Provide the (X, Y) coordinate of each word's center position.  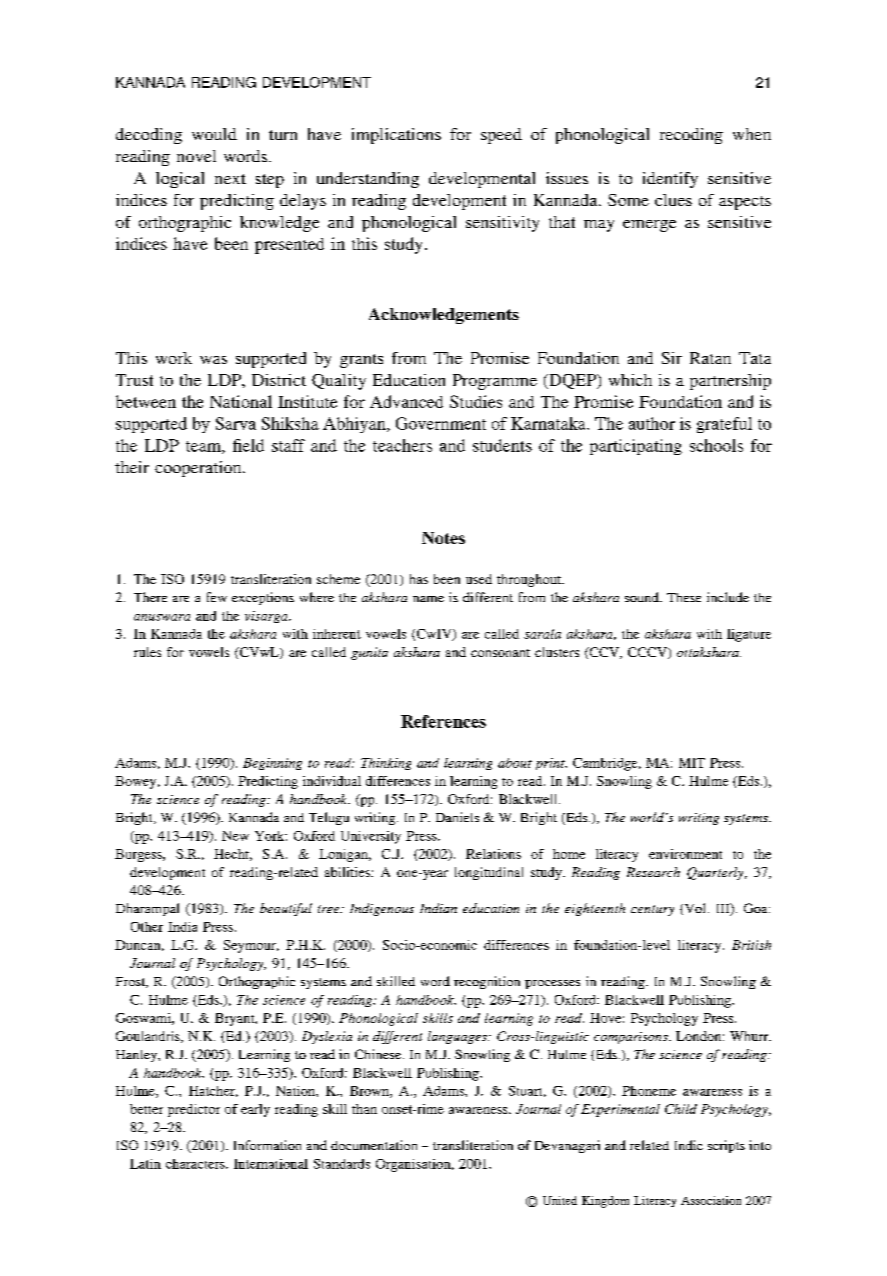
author (652, 423)
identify (670, 180)
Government (441, 423)
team (204, 447)
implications (396, 136)
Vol (695, 909)
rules (147, 652)
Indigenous (382, 909)
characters (196, 1164)
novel (196, 156)
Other (147, 927)
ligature (749, 635)
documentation (374, 1145)
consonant (500, 653)
